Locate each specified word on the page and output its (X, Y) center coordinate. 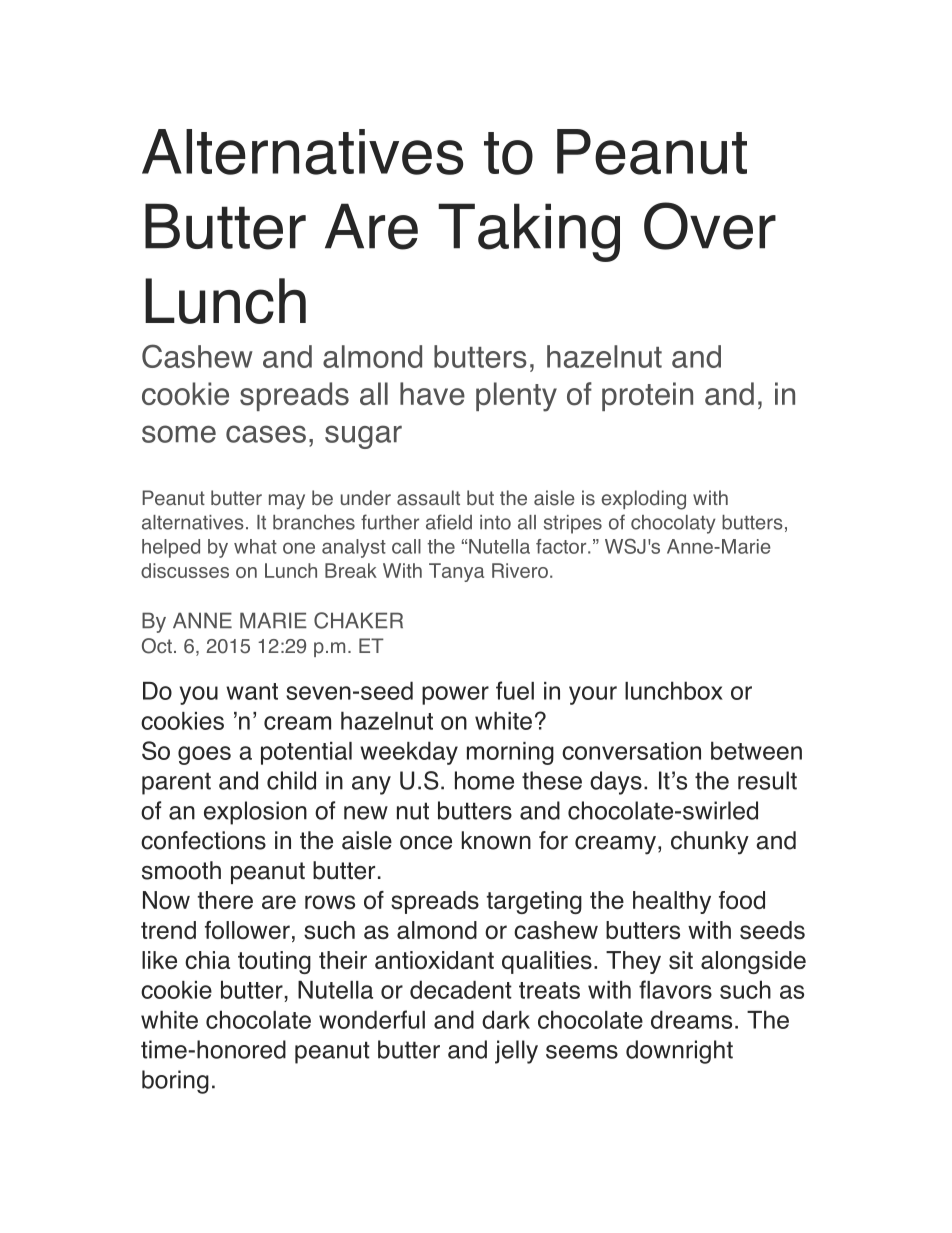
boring (175, 1082)
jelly (516, 1052)
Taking (529, 232)
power (455, 695)
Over (710, 226)
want (252, 691)
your (593, 695)
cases (266, 434)
